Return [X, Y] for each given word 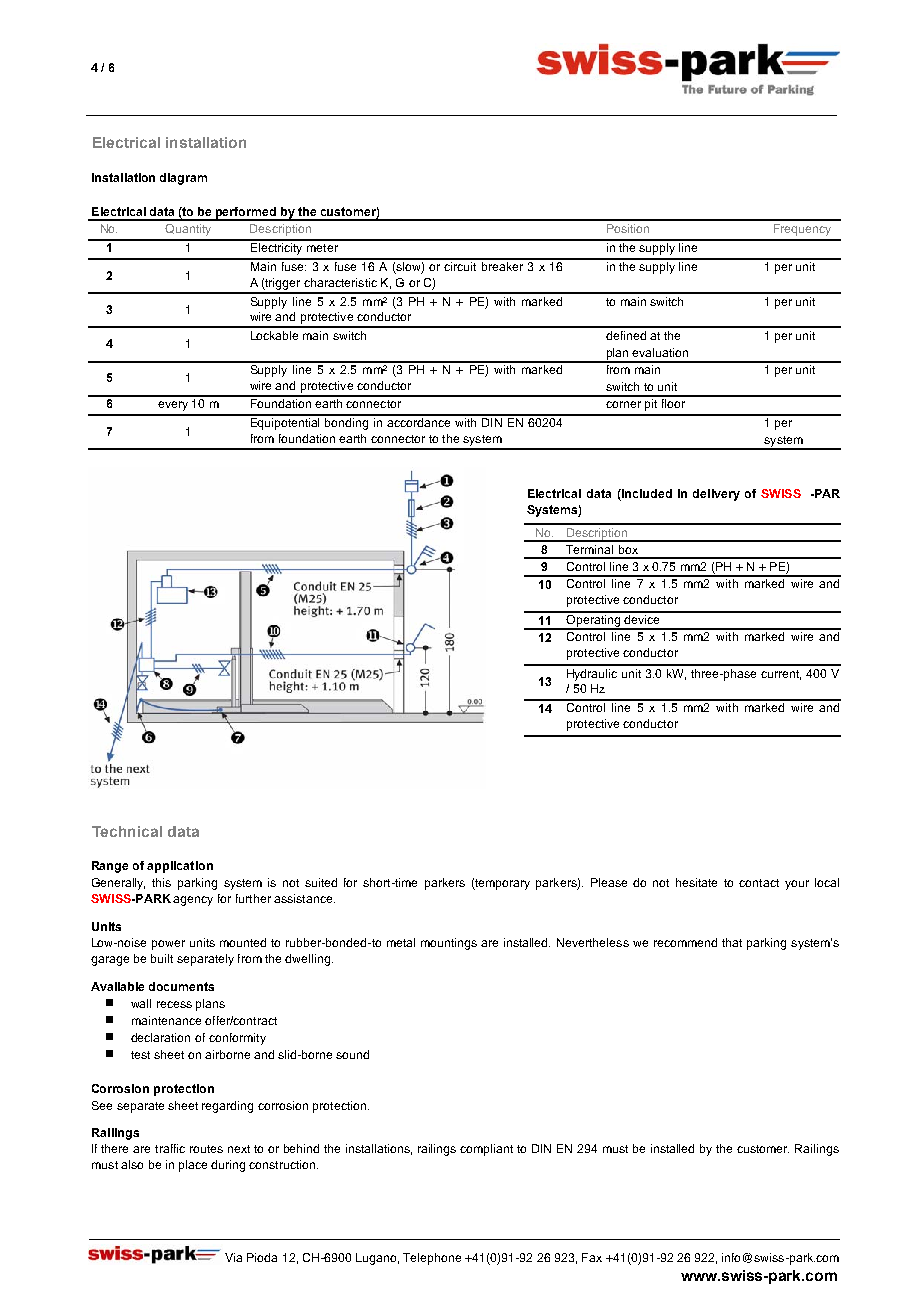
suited [321, 882]
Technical [127, 831]
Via [233, 1257]
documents [181, 986]
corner [623, 404]
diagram [183, 179]
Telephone [432, 1259]
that [732, 942]
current [781, 675]
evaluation [660, 352]
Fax [592, 1257]
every [173, 406]
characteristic [340, 282]
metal [401, 942]
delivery [716, 495]
